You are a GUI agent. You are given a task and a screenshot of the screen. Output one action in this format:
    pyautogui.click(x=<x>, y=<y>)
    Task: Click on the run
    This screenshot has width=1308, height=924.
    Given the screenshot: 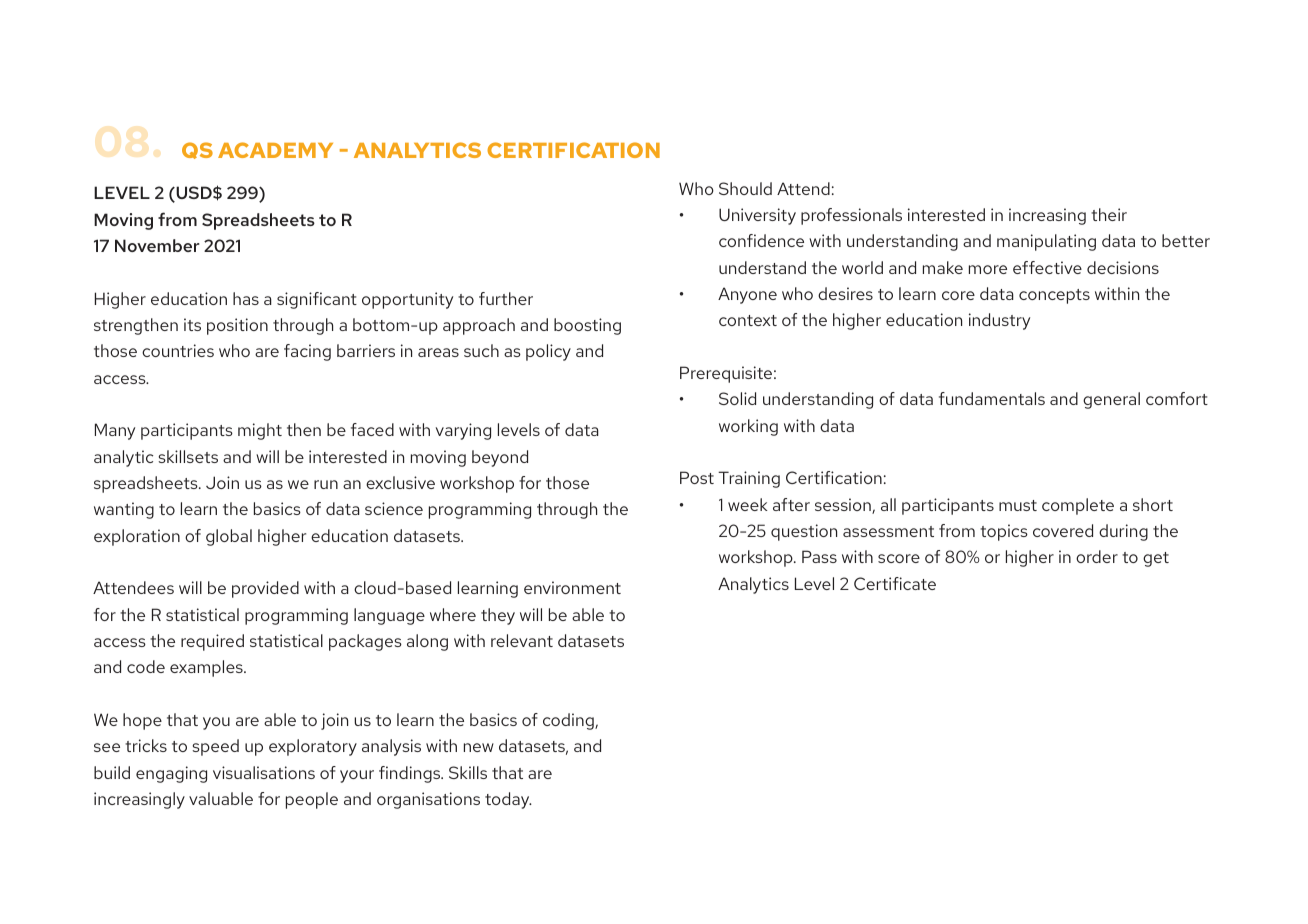 What is the action you would take?
    pyautogui.click(x=326, y=484)
